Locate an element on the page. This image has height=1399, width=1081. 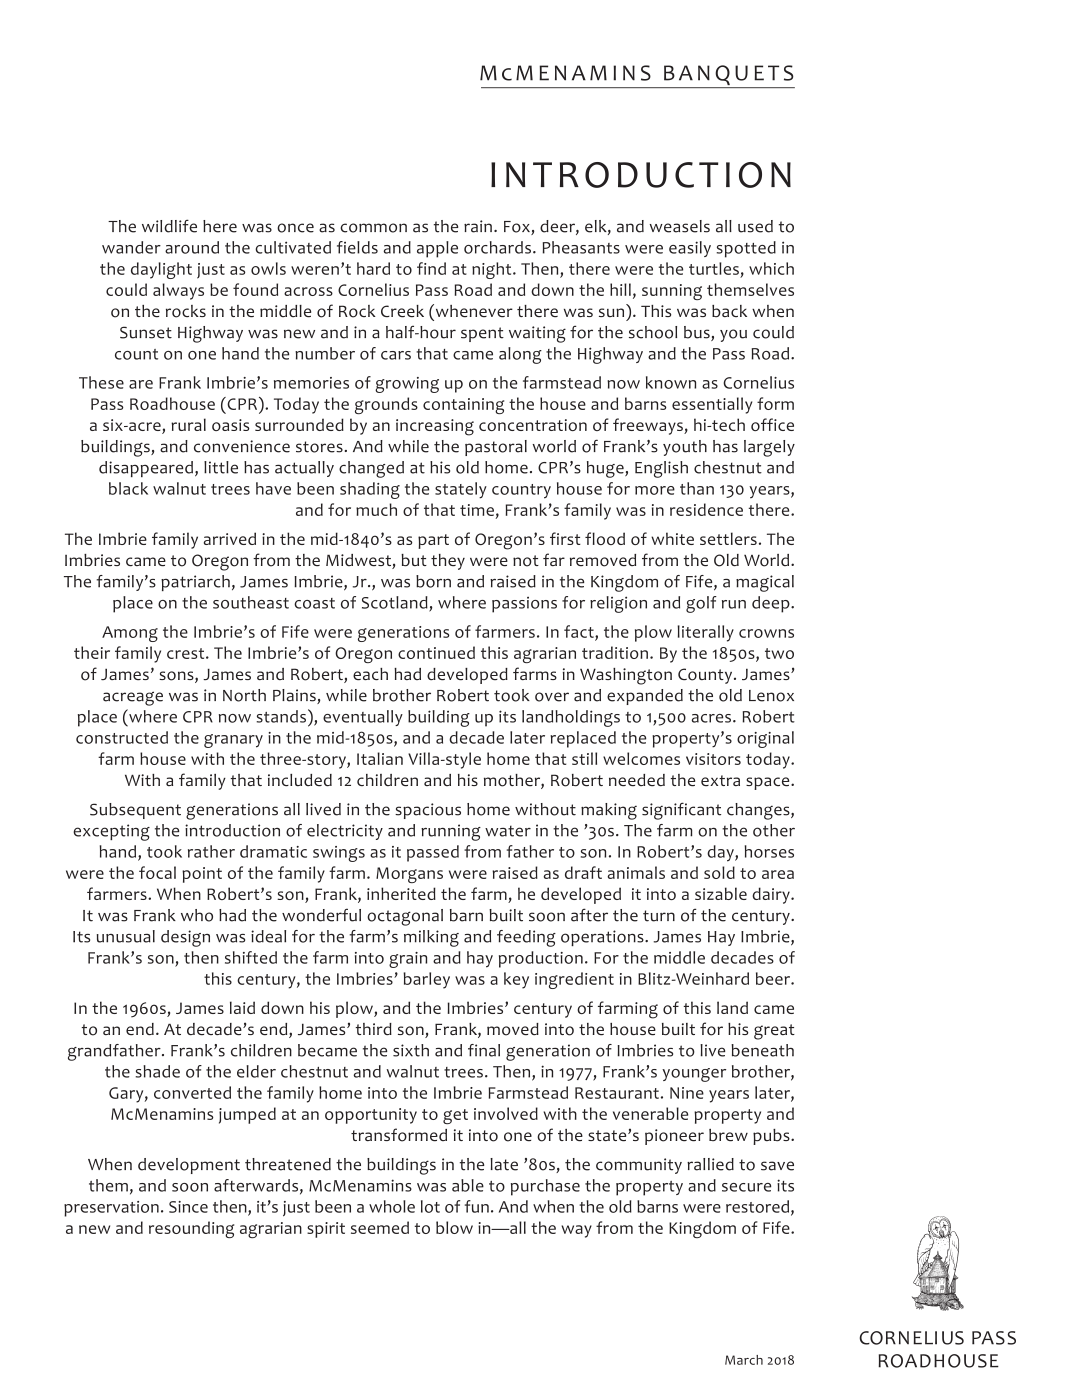
easily is located at coordinates (690, 249).
